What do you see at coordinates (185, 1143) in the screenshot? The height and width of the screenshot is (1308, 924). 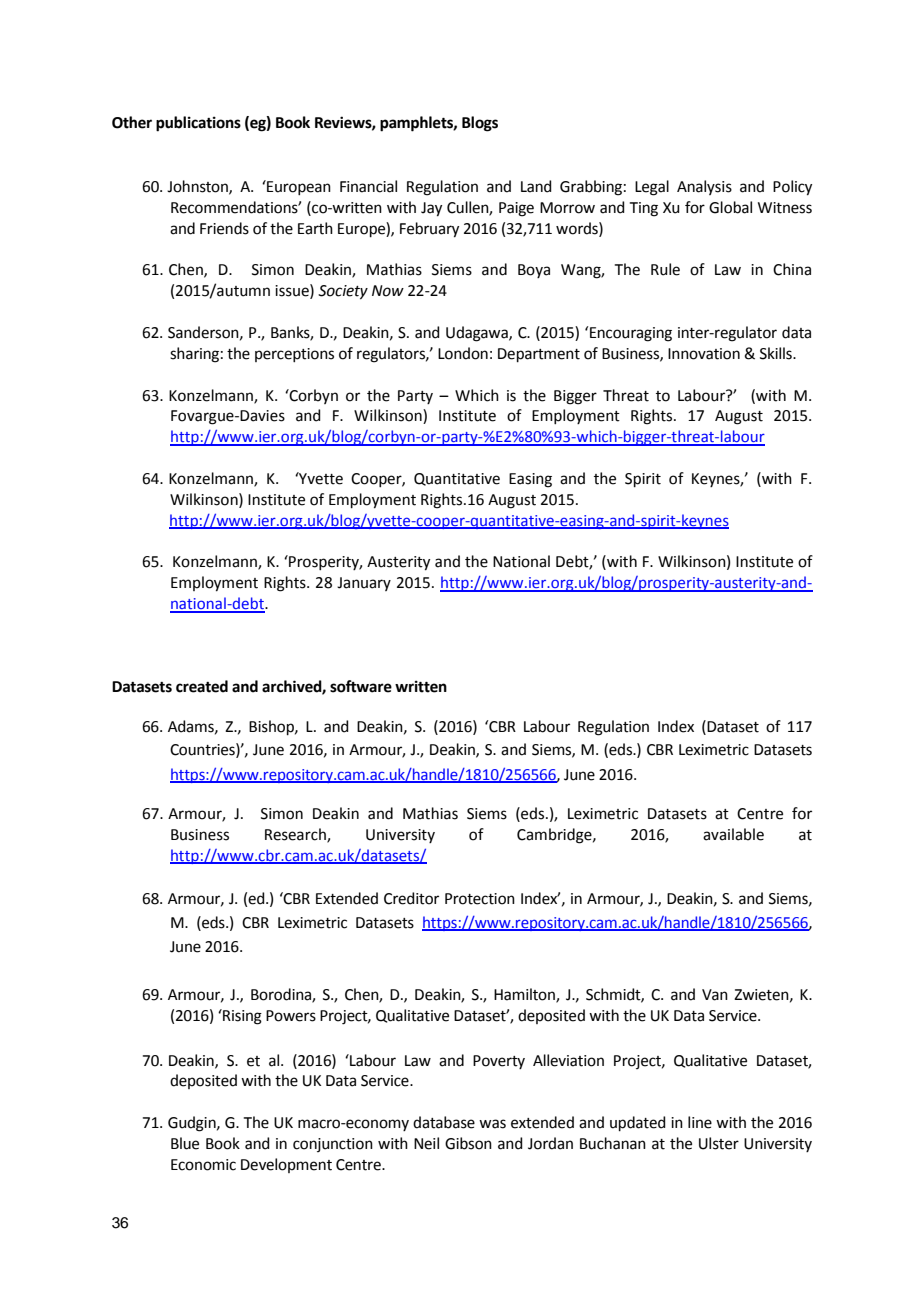 I see `Blue` at bounding box center [185, 1143].
